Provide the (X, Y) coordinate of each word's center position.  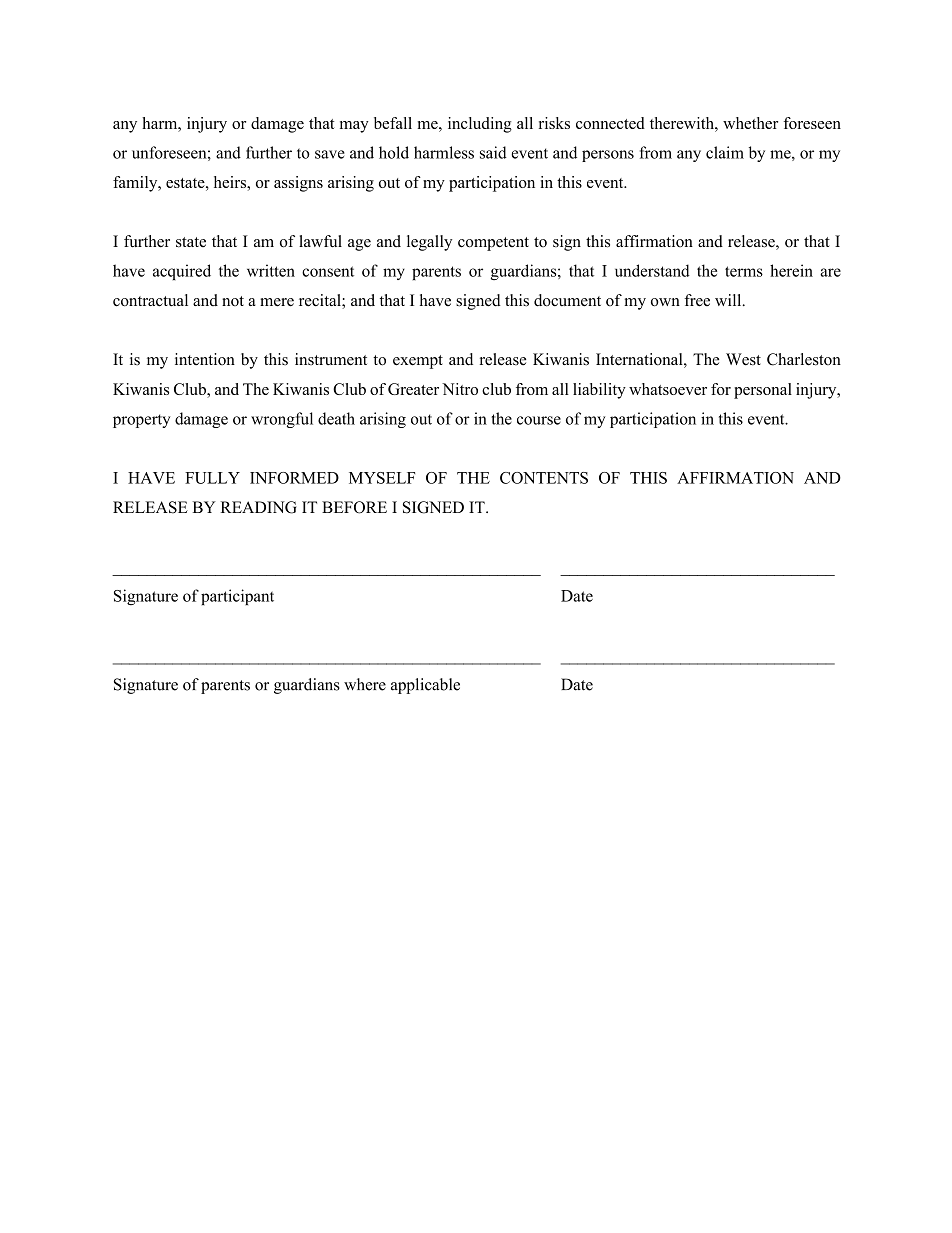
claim (725, 152)
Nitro (460, 389)
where (365, 684)
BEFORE (354, 507)
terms (744, 271)
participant (237, 597)
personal (763, 391)
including (480, 125)
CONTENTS (544, 478)
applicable (425, 686)
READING (259, 507)
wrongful (282, 420)
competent (493, 244)
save (330, 154)
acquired (182, 272)
